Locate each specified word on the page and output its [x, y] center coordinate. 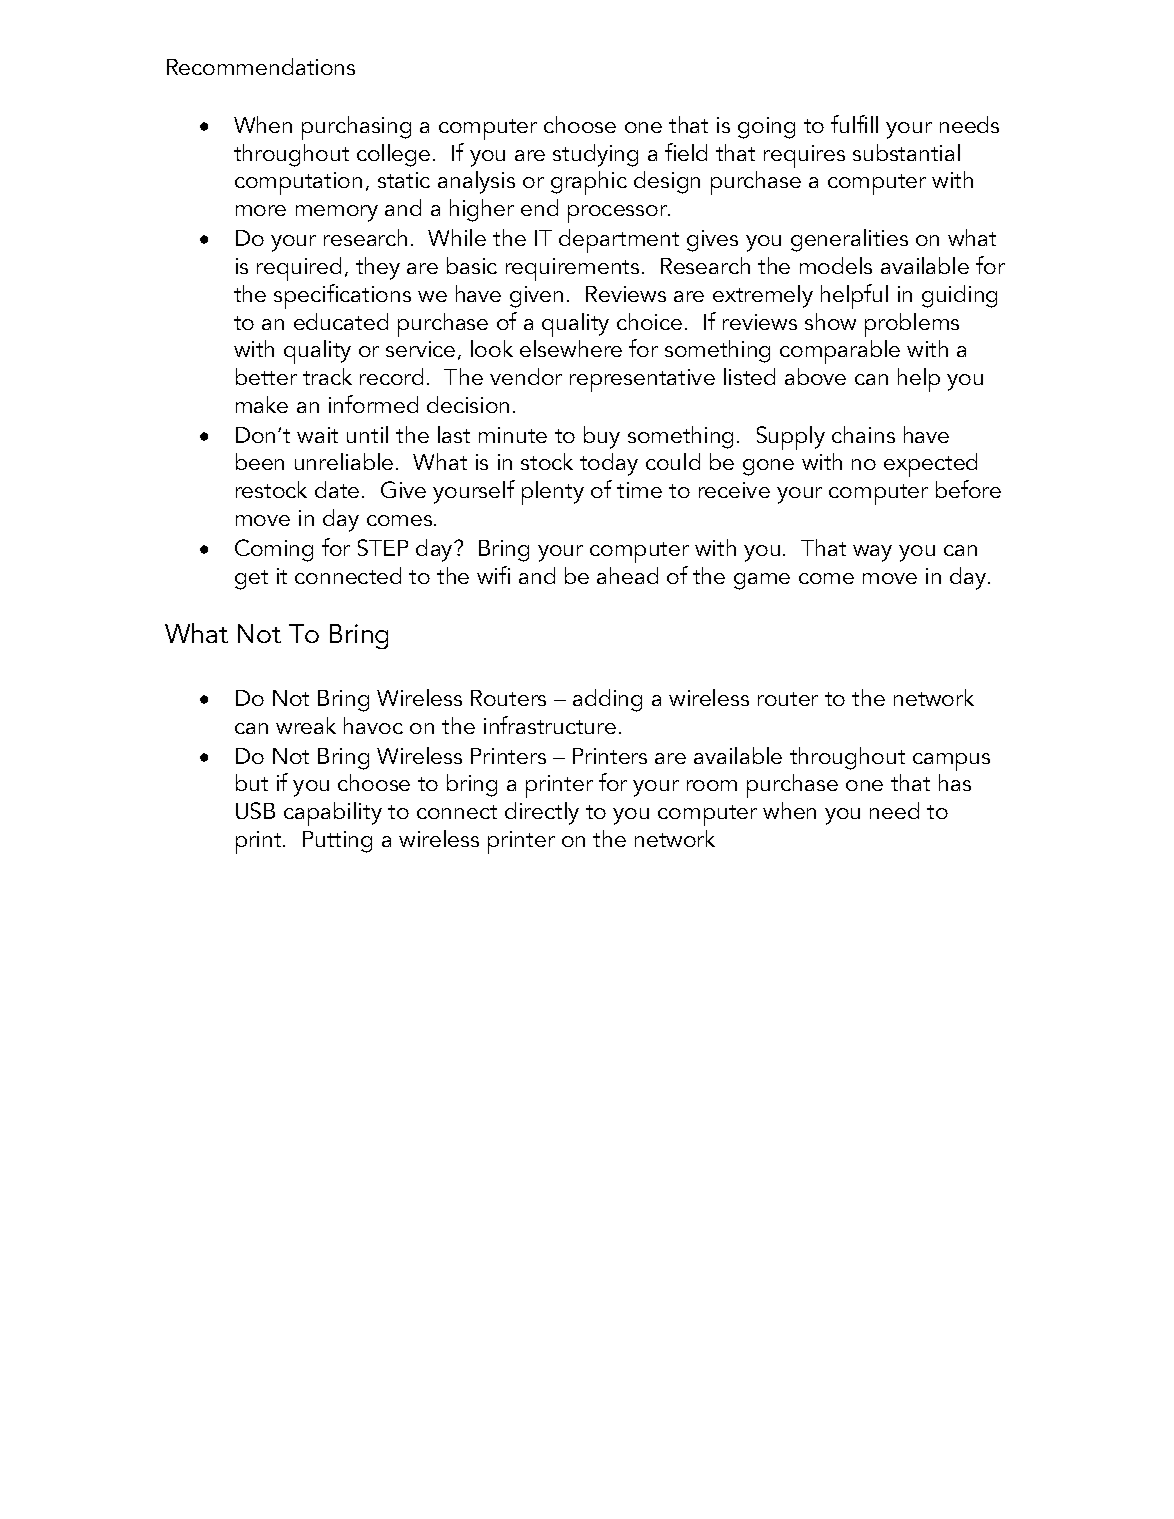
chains [863, 434]
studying [595, 155]
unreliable [344, 461]
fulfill [854, 124]
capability [333, 814]
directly [542, 813]
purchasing [356, 128]
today [609, 464]
